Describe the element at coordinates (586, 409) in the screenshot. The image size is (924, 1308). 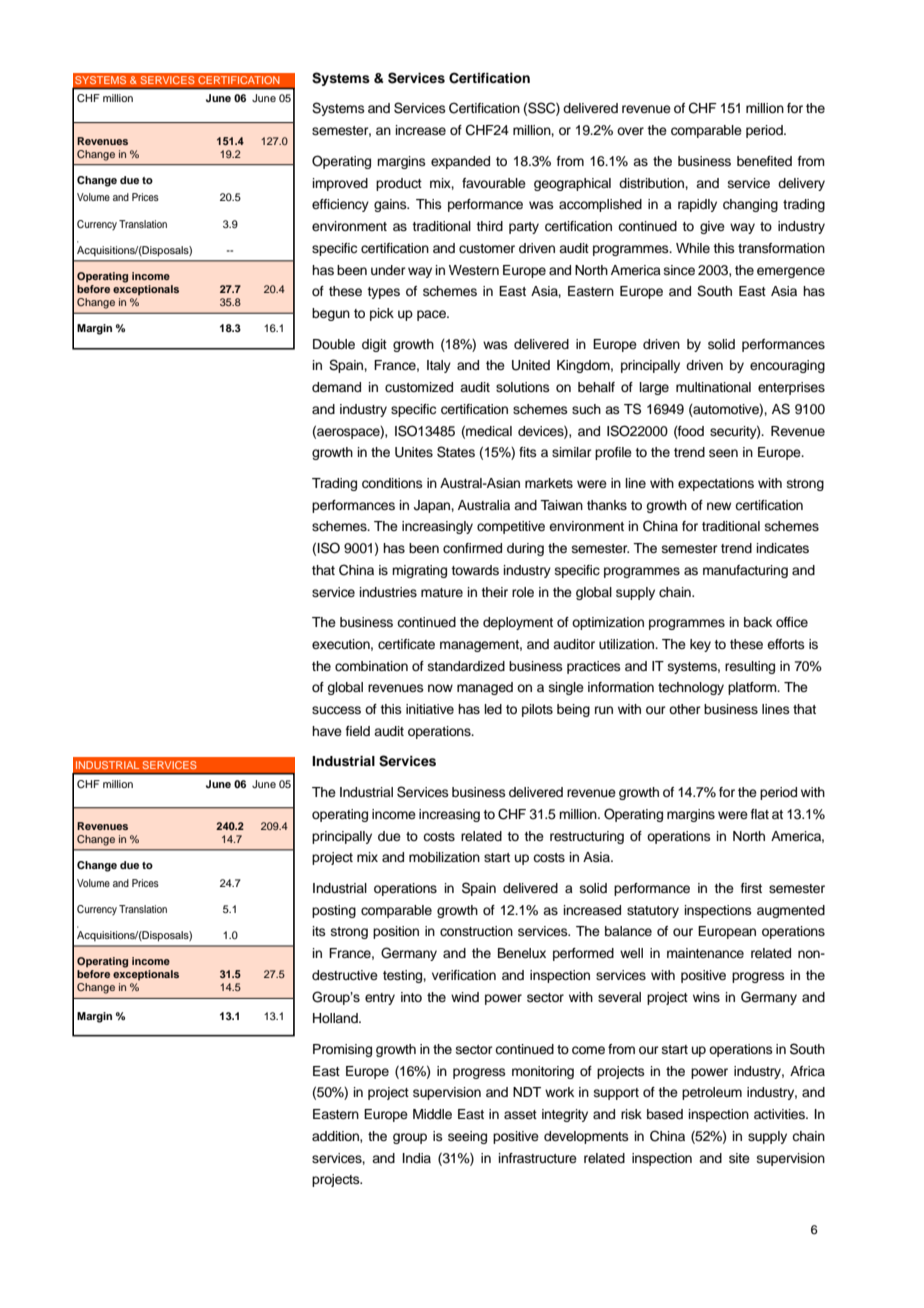
I see `such` at that location.
